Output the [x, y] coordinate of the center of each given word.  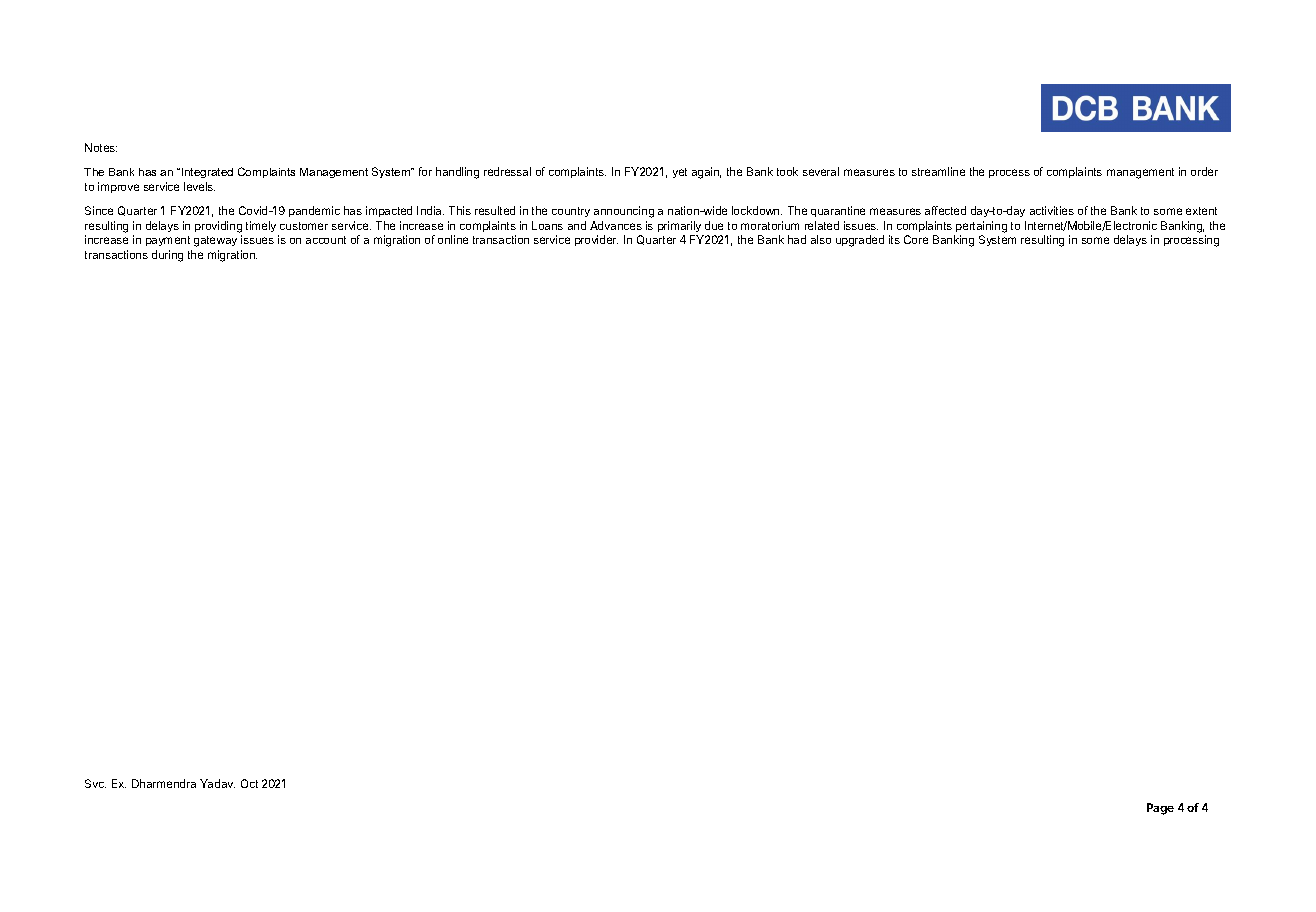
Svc [95, 783]
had [797, 239]
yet [680, 173]
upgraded [860, 241]
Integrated [207, 173]
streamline [938, 171]
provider [596, 240]
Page [1160, 809]
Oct [249, 783]
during [167, 256]
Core [916, 239]
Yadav [217, 783]
